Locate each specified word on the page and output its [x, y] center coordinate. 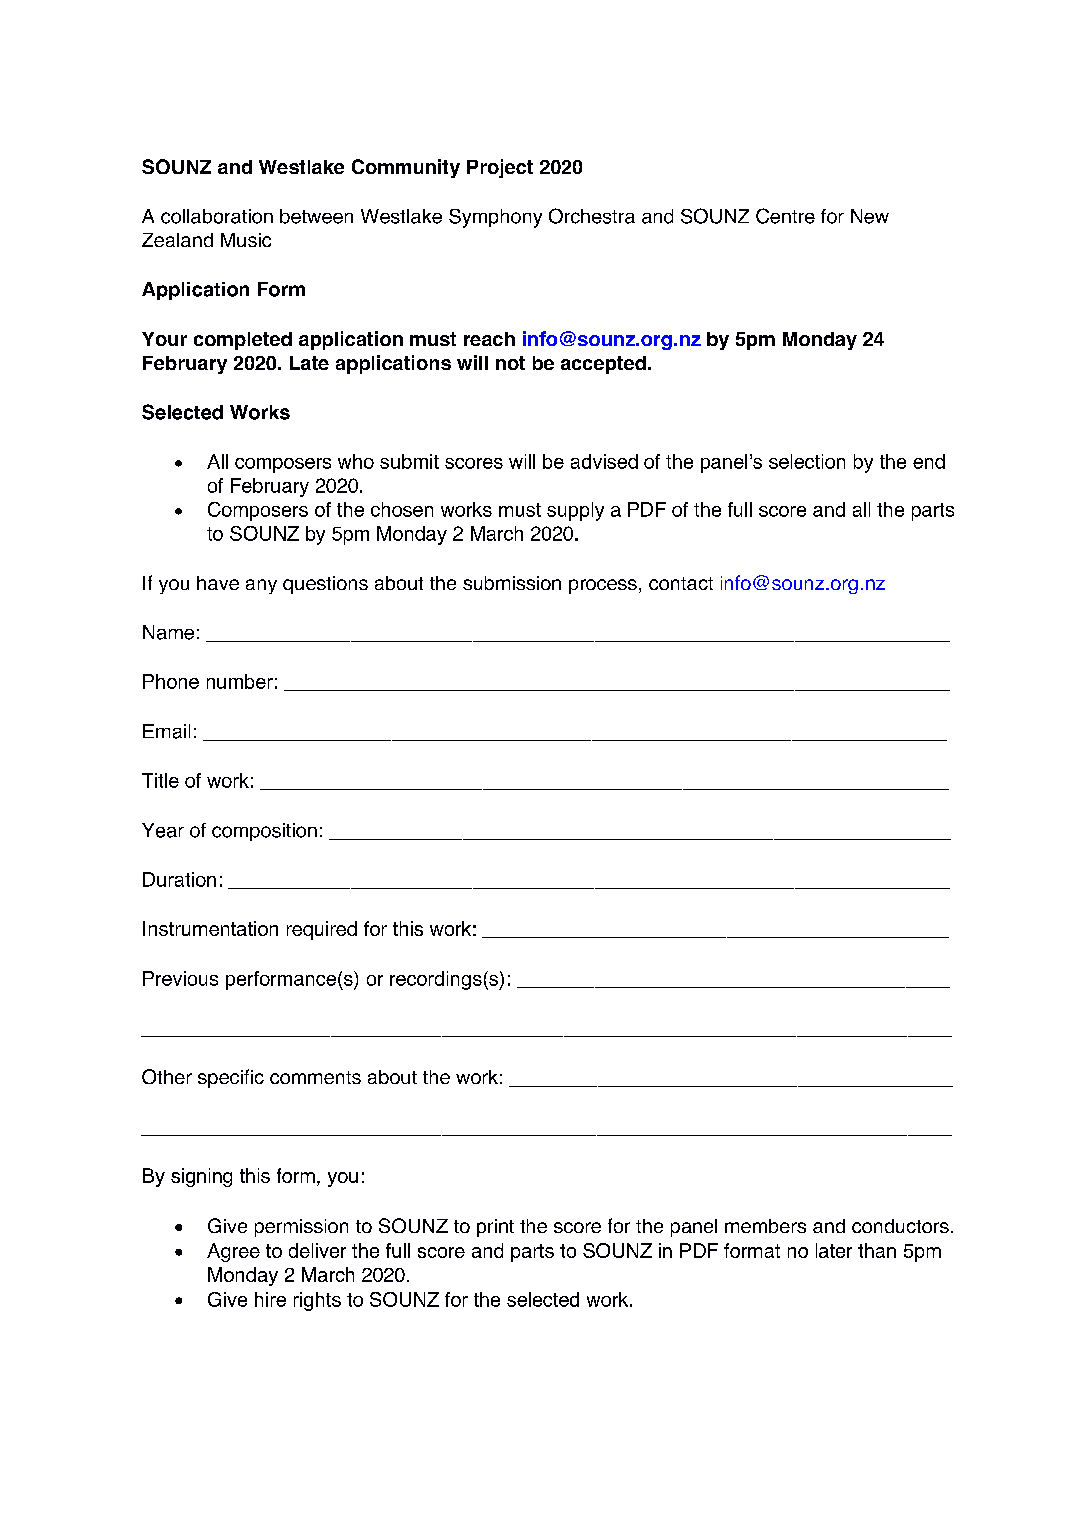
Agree [233, 1252]
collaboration [217, 216]
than [877, 1250]
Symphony [495, 218]
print [495, 1228]
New [870, 216]
